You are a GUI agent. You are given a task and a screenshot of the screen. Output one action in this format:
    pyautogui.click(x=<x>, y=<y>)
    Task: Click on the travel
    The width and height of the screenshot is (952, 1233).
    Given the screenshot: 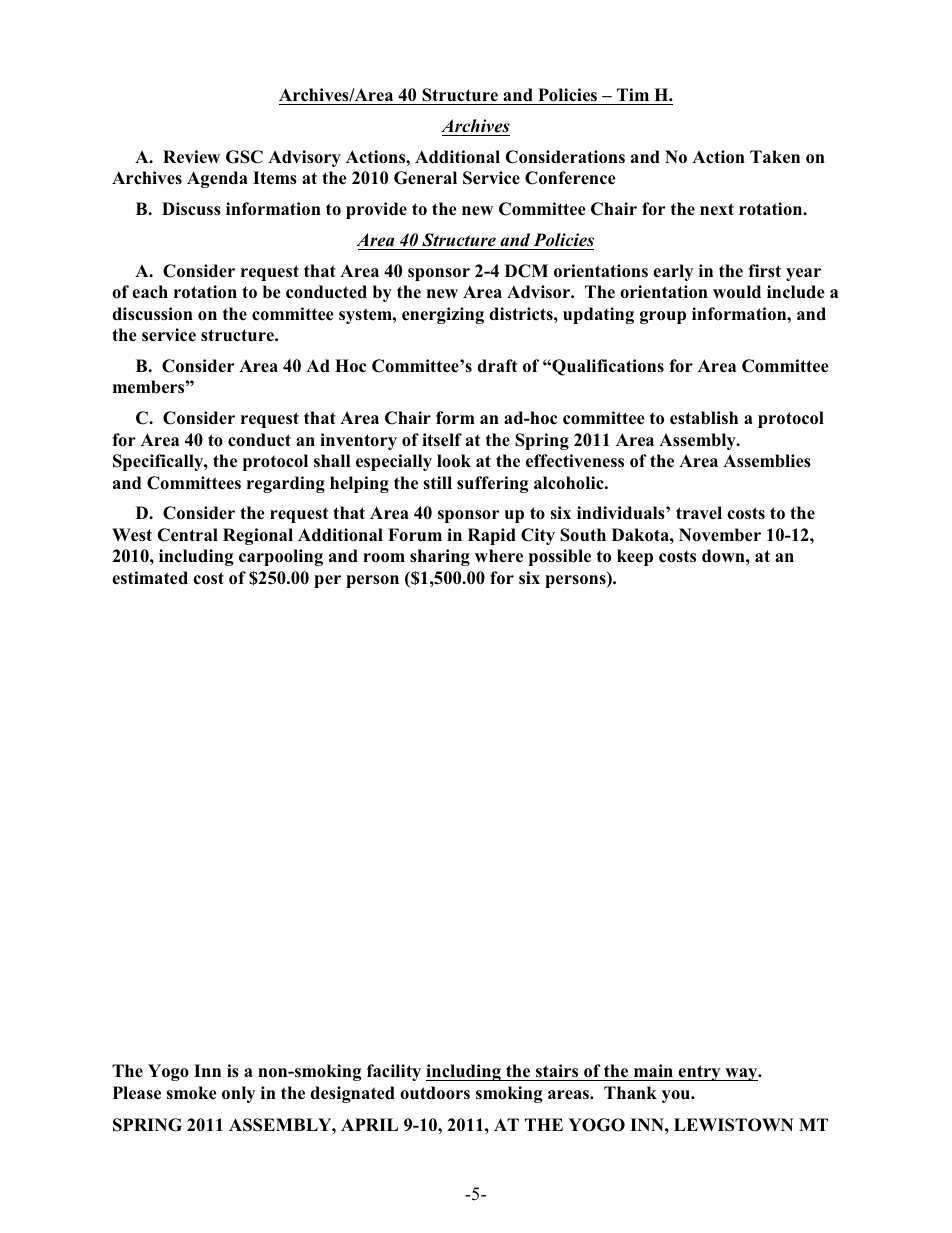 What is the action you would take?
    pyautogui.click(x=699, y=513)
